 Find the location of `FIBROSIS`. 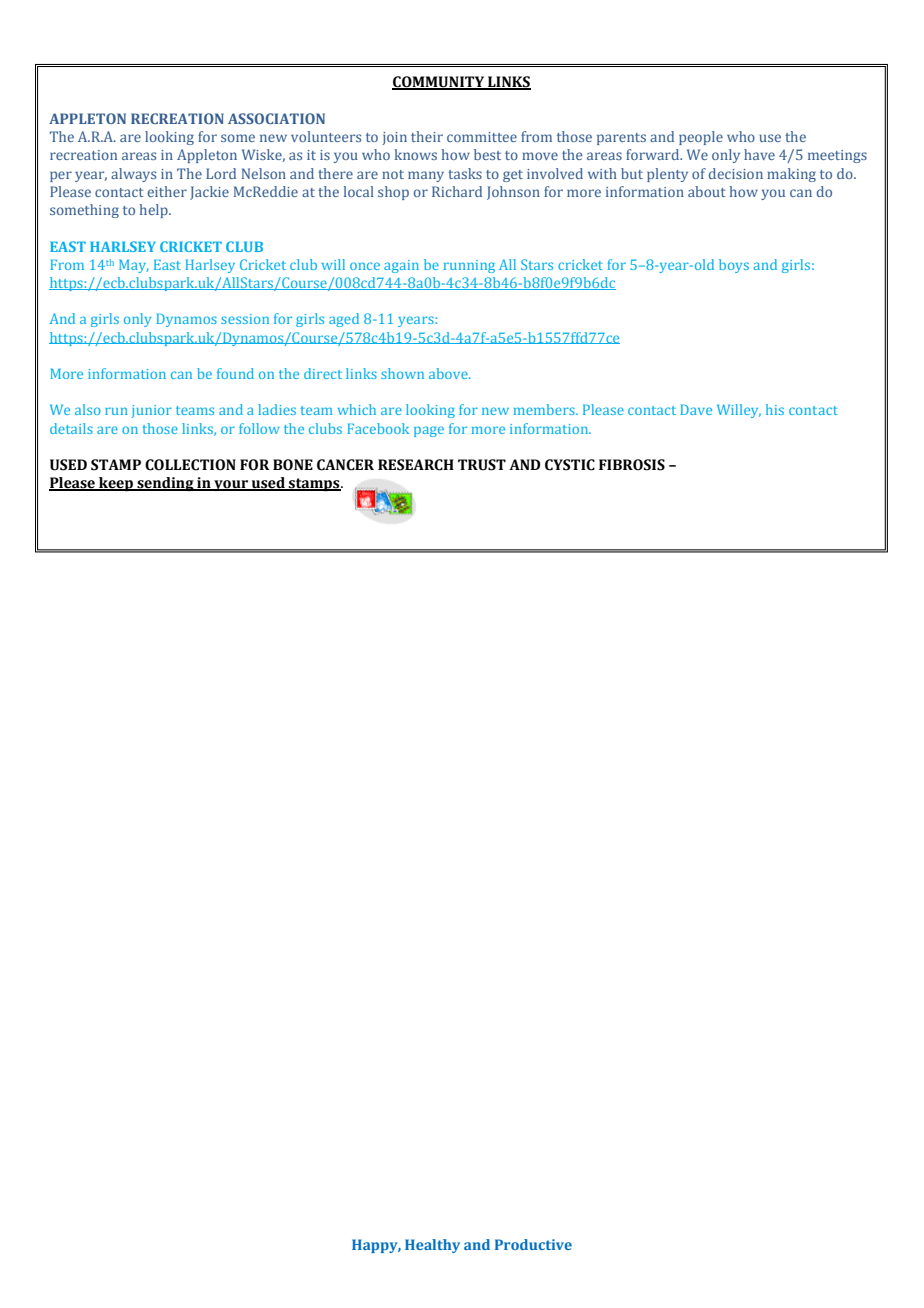

FIBROSIS is located at coordinates (632, 465).
